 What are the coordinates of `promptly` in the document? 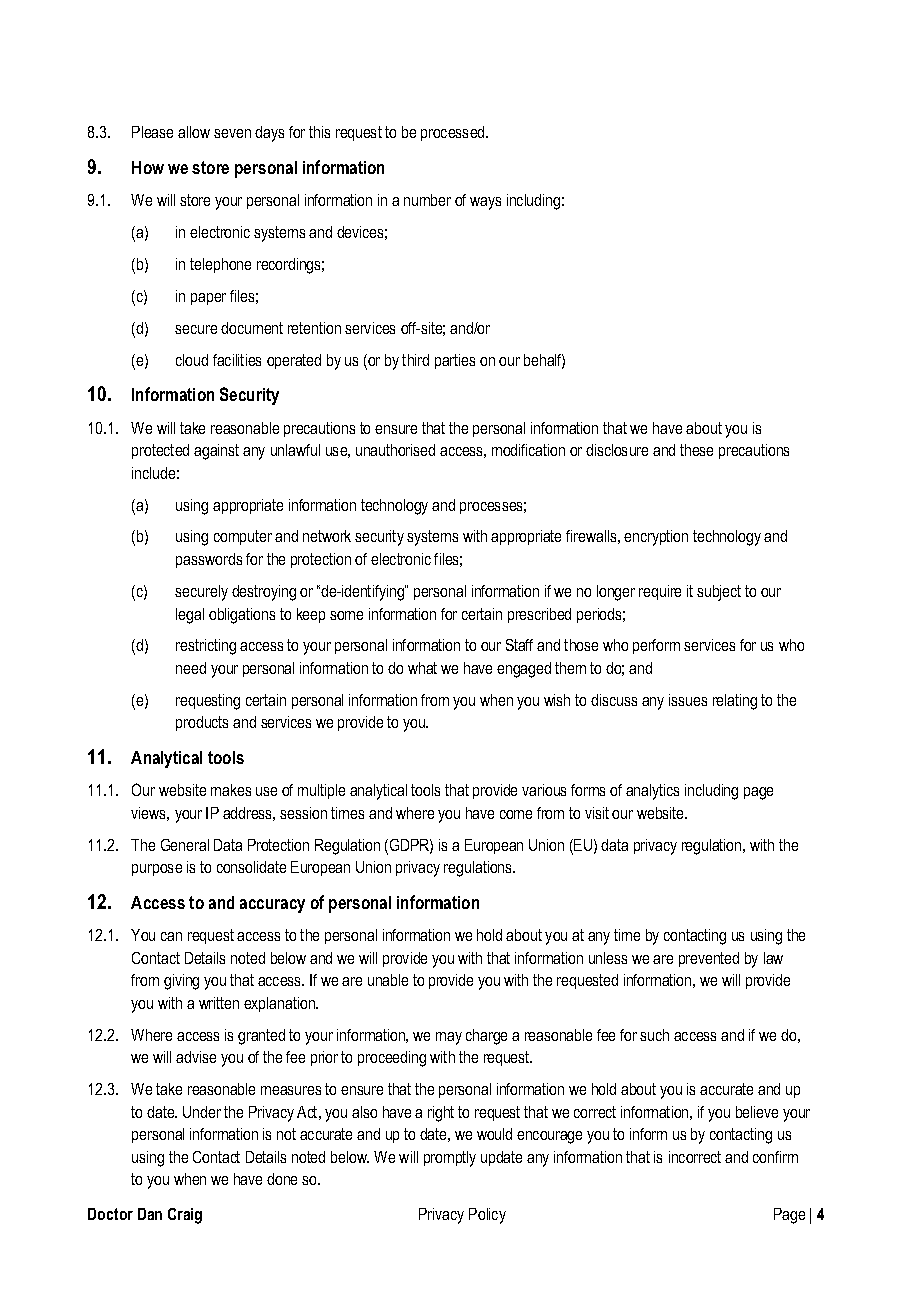 It's located at (450, 1159).
